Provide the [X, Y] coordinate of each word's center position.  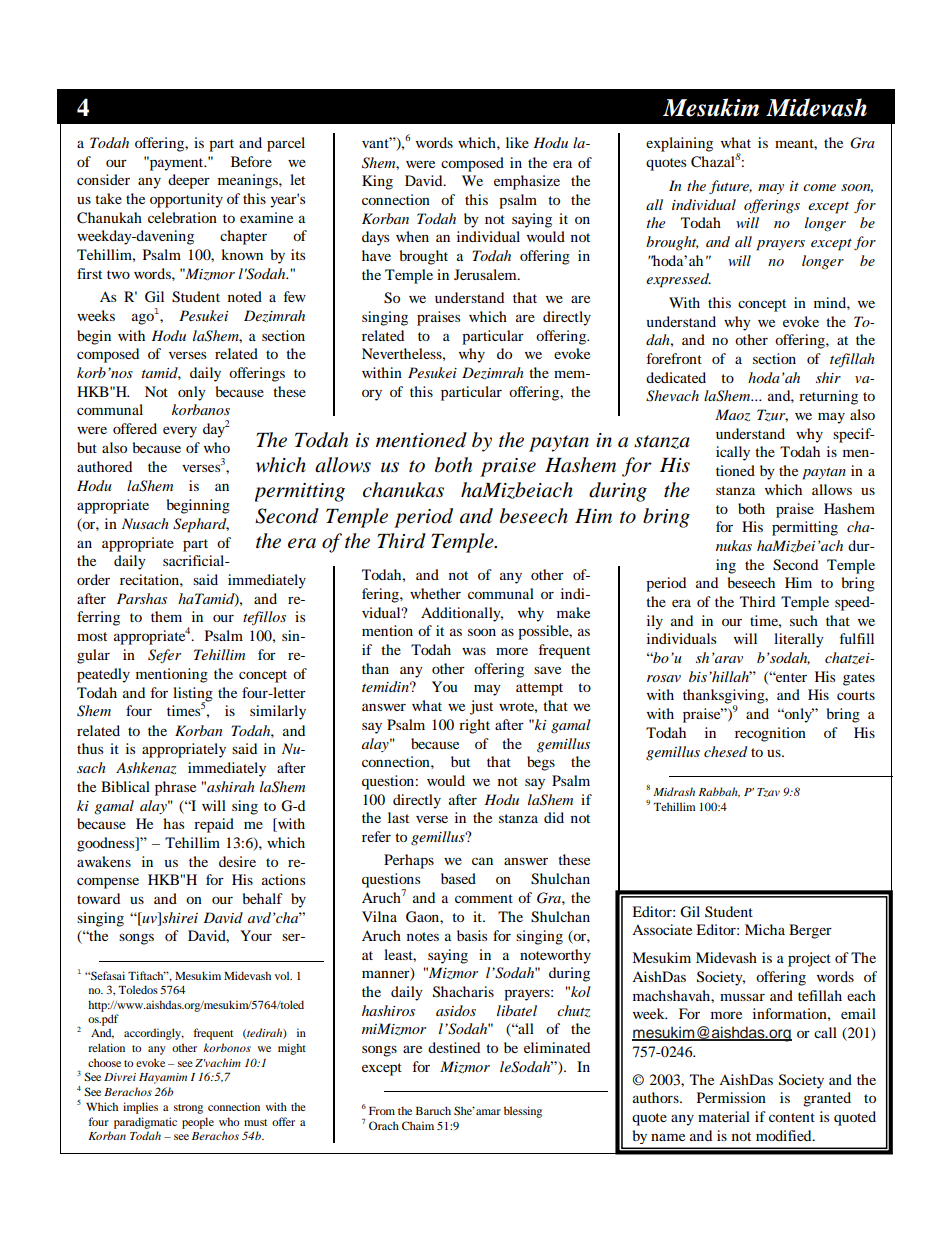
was [474, 651]
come [819, 187]
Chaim [418, 1125]
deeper [189, 181]
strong [188, 1109]
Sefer [164, 656]
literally [799, 640]
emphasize [527, 182]
